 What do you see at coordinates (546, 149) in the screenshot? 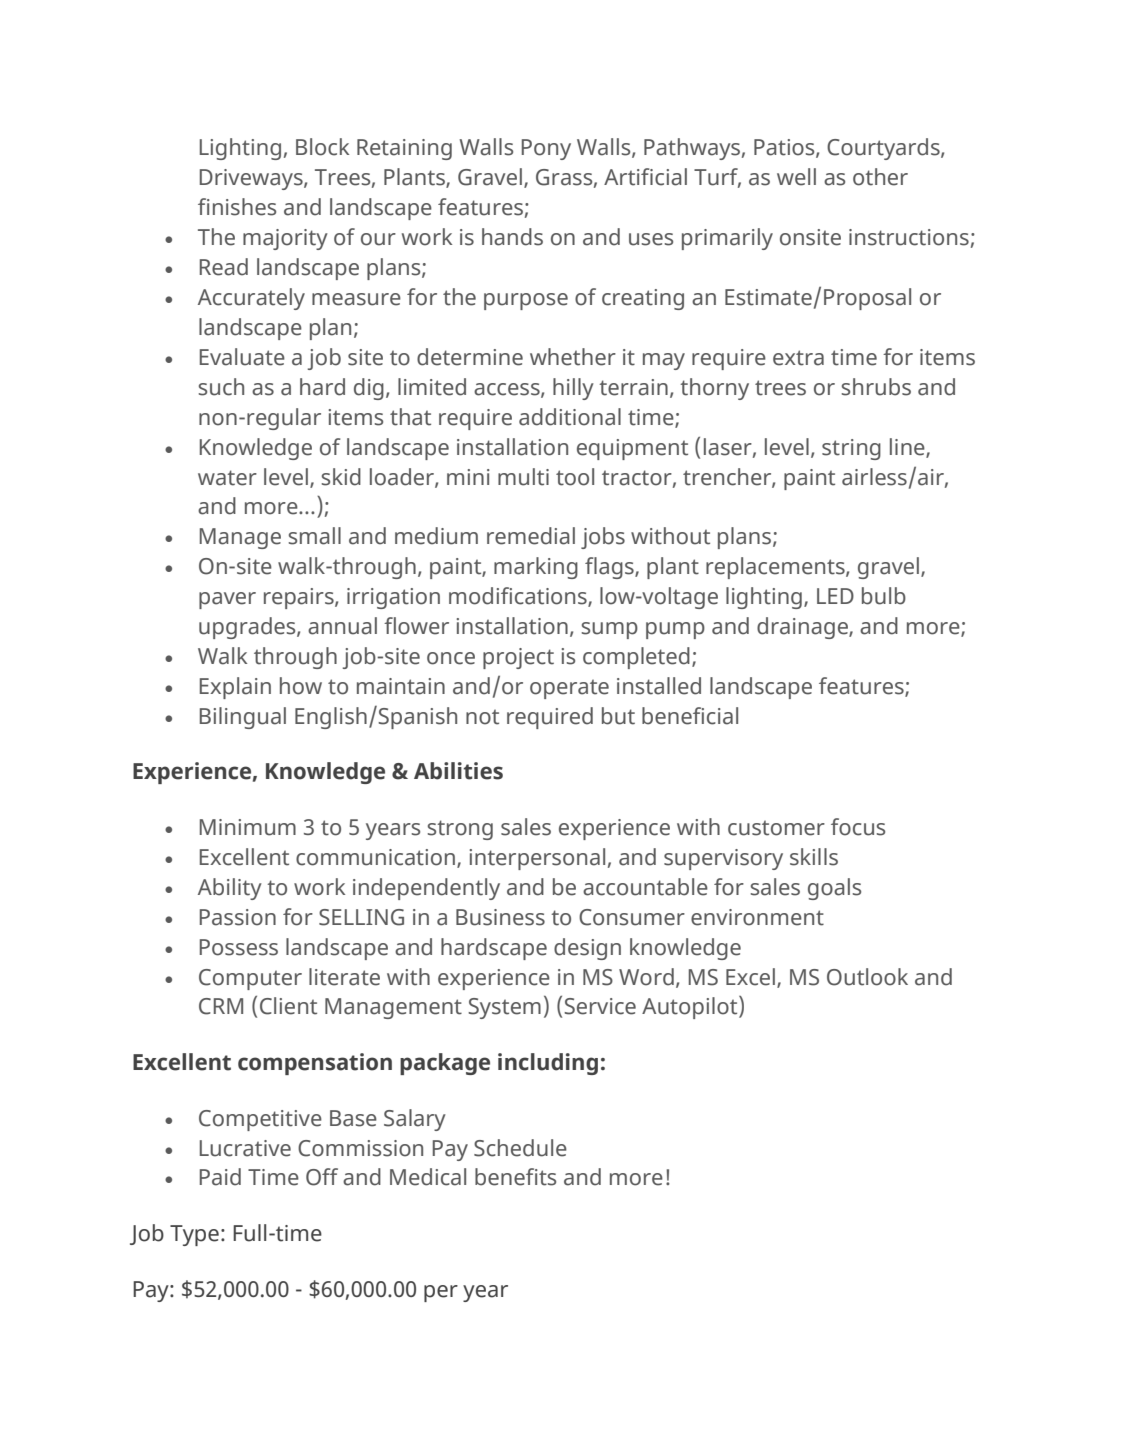
I see `Pony` at bounding box center [546, 149].
